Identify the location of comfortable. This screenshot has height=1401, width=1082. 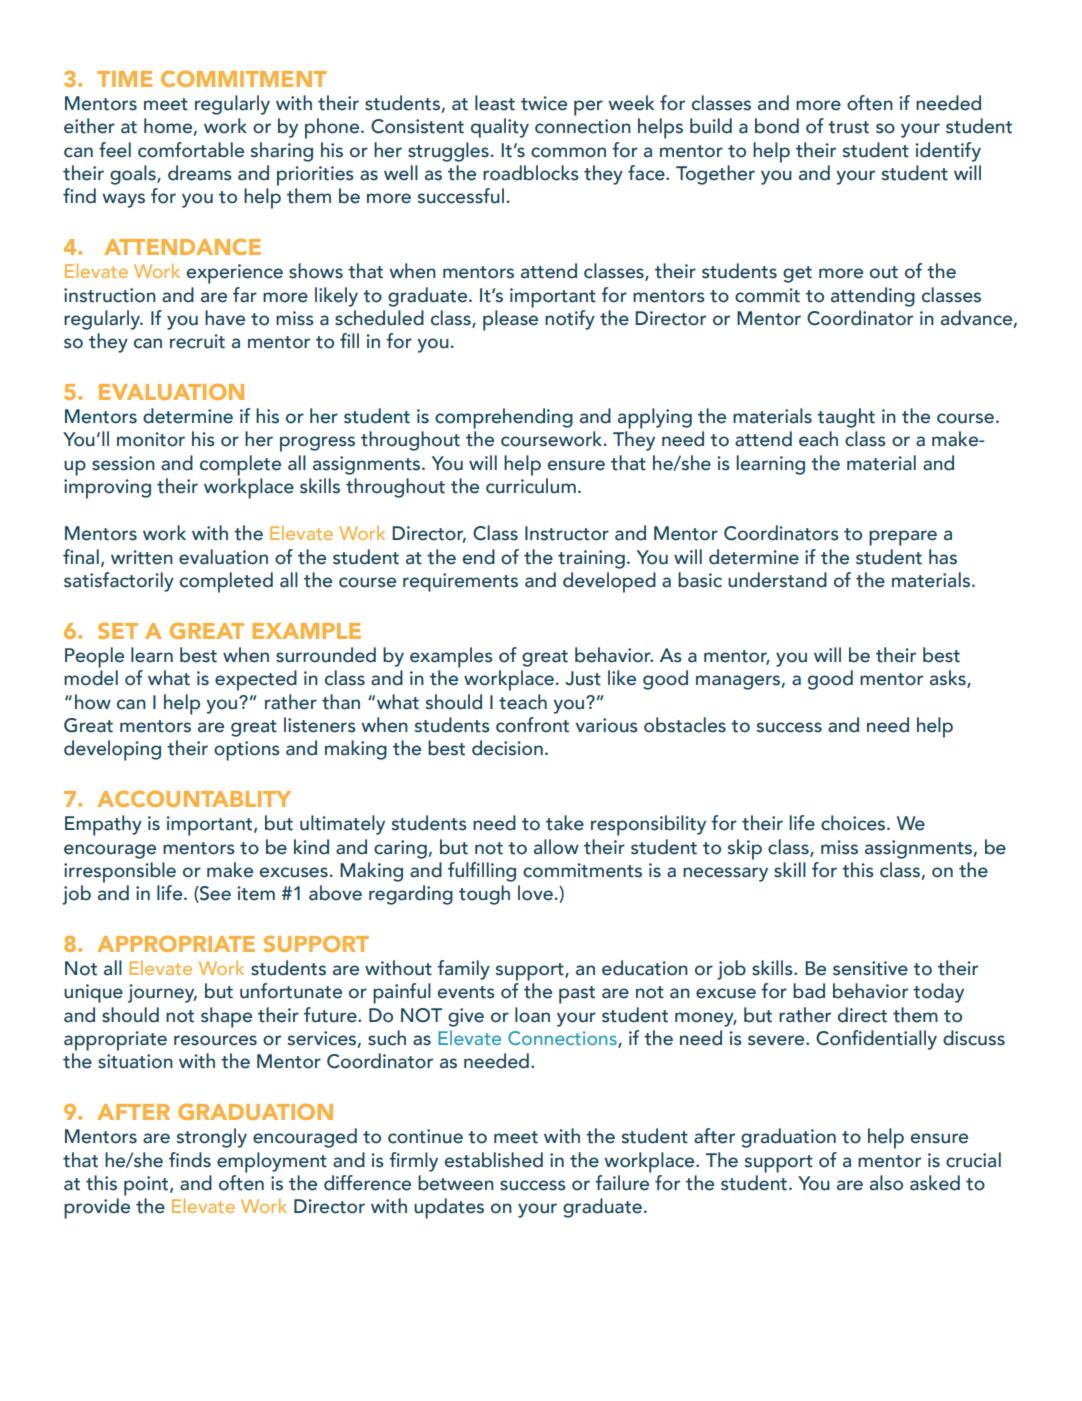
(191, 150).
